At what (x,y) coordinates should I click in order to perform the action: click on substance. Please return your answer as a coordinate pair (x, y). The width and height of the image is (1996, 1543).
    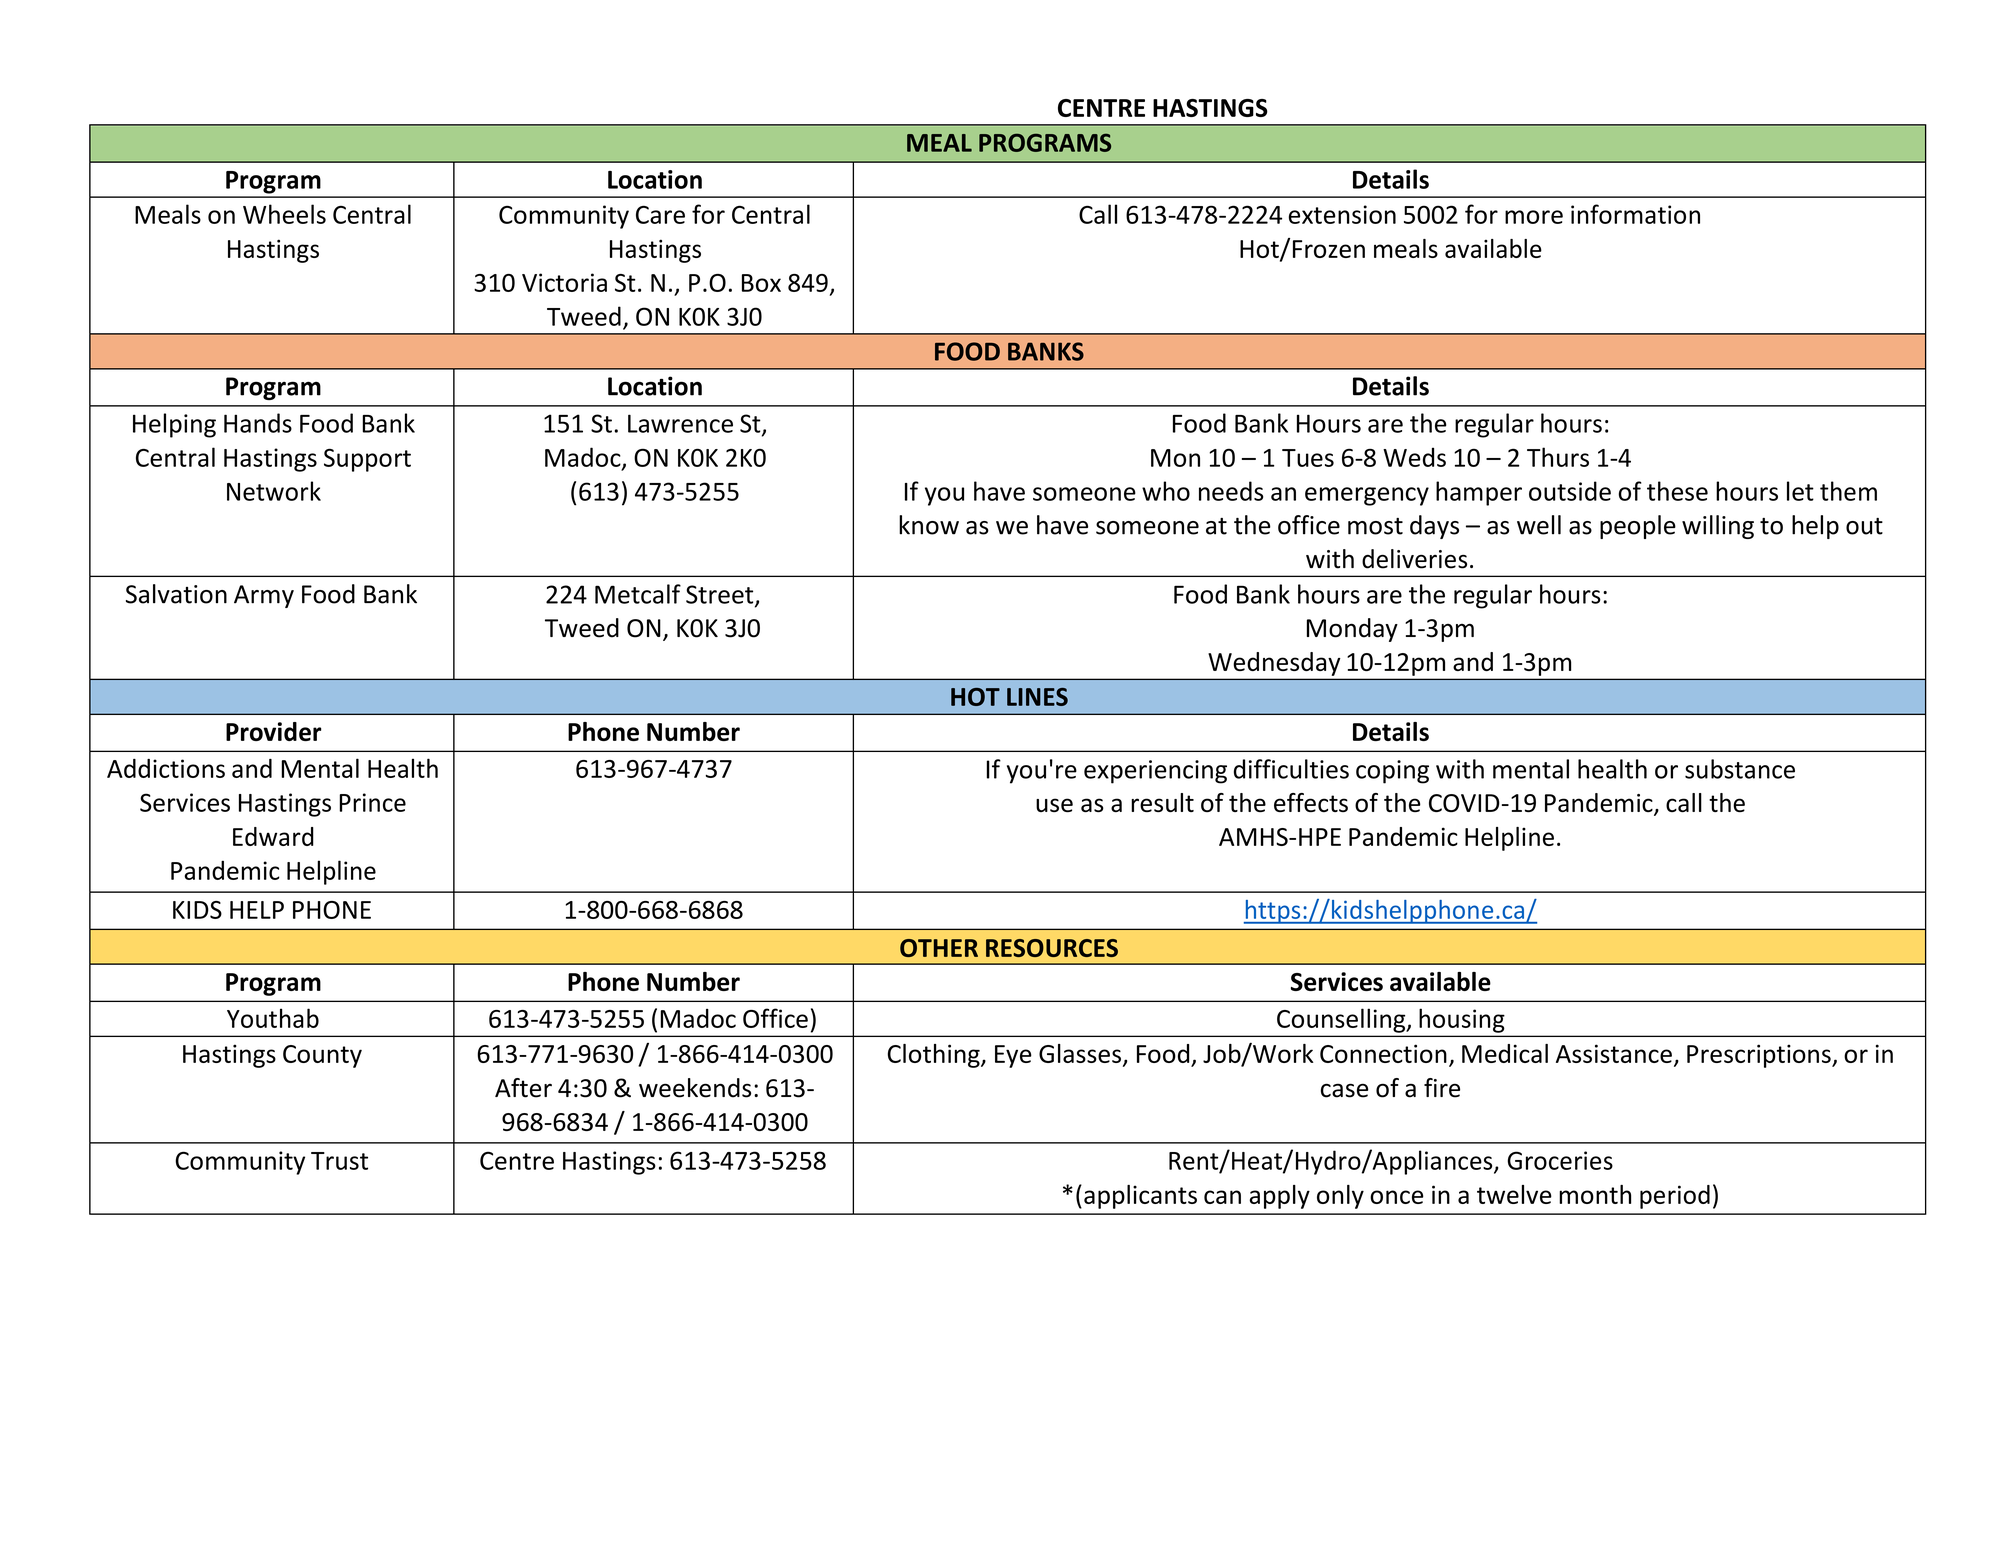
    Looking at the image, I should click on (1740, 769).
